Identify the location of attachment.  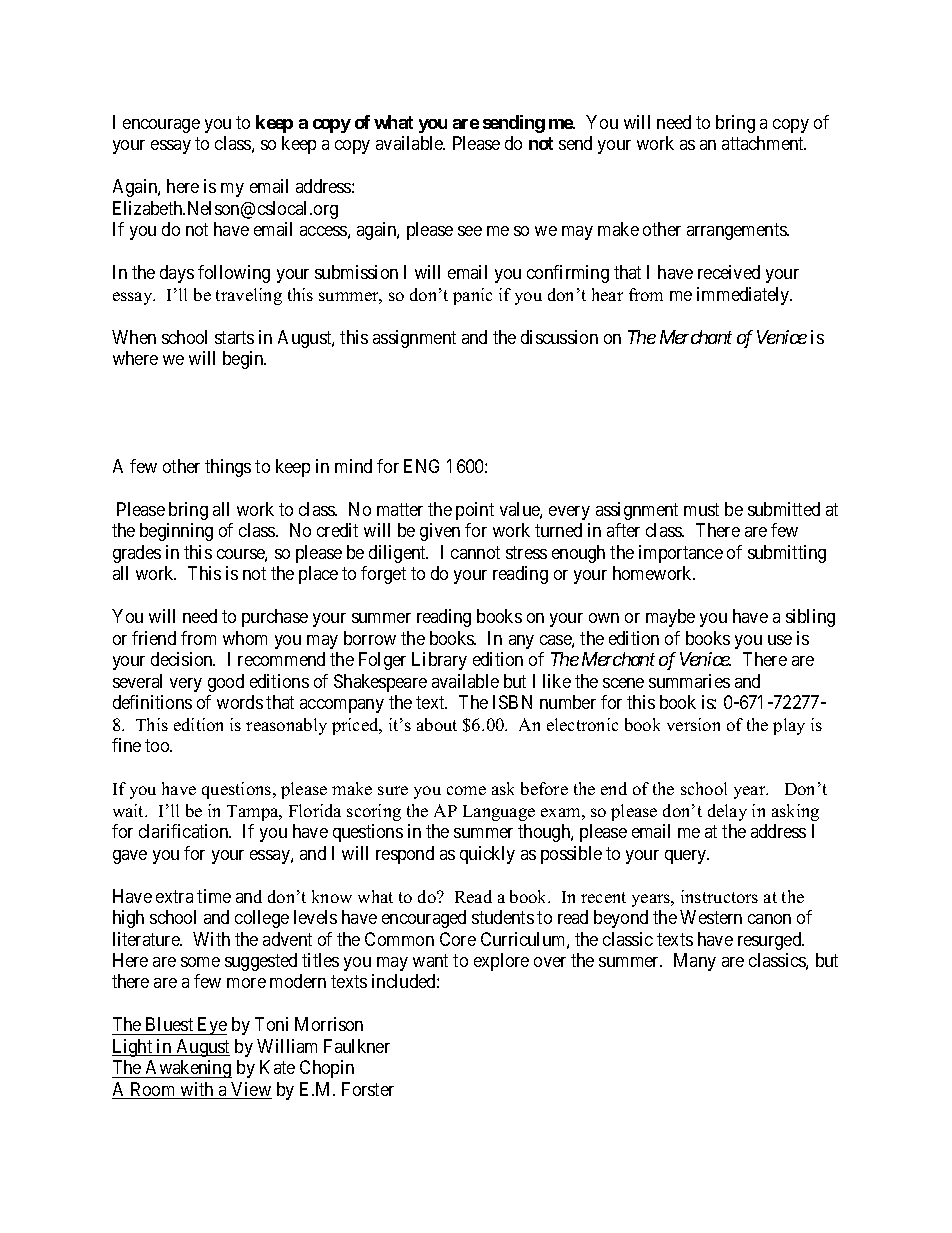
(764, 143).
